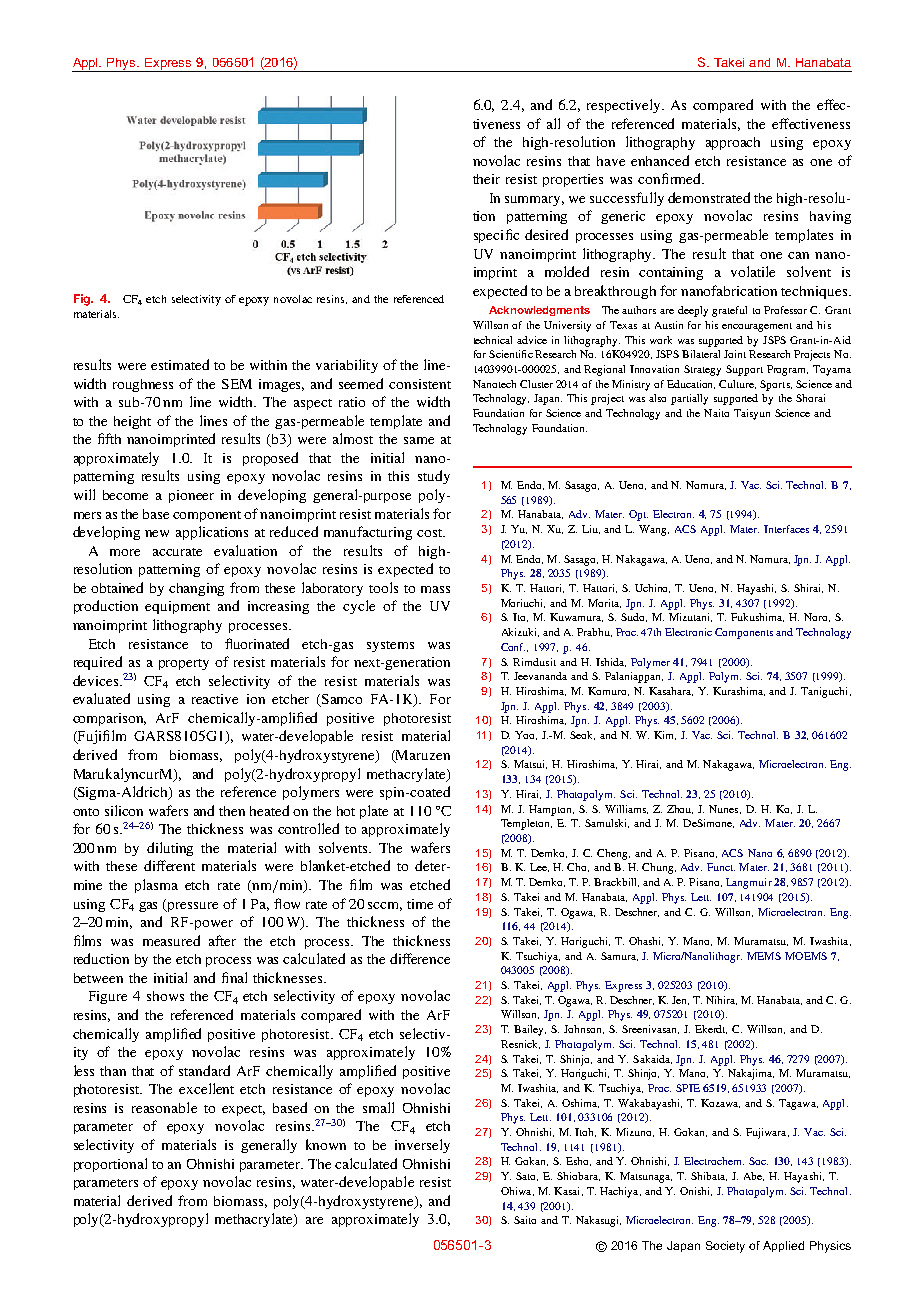 The image size is (924, 1308). What do you see at coordinates (184, 664) in the screenshot?
I see `property` at bounding box center [184, 664].
